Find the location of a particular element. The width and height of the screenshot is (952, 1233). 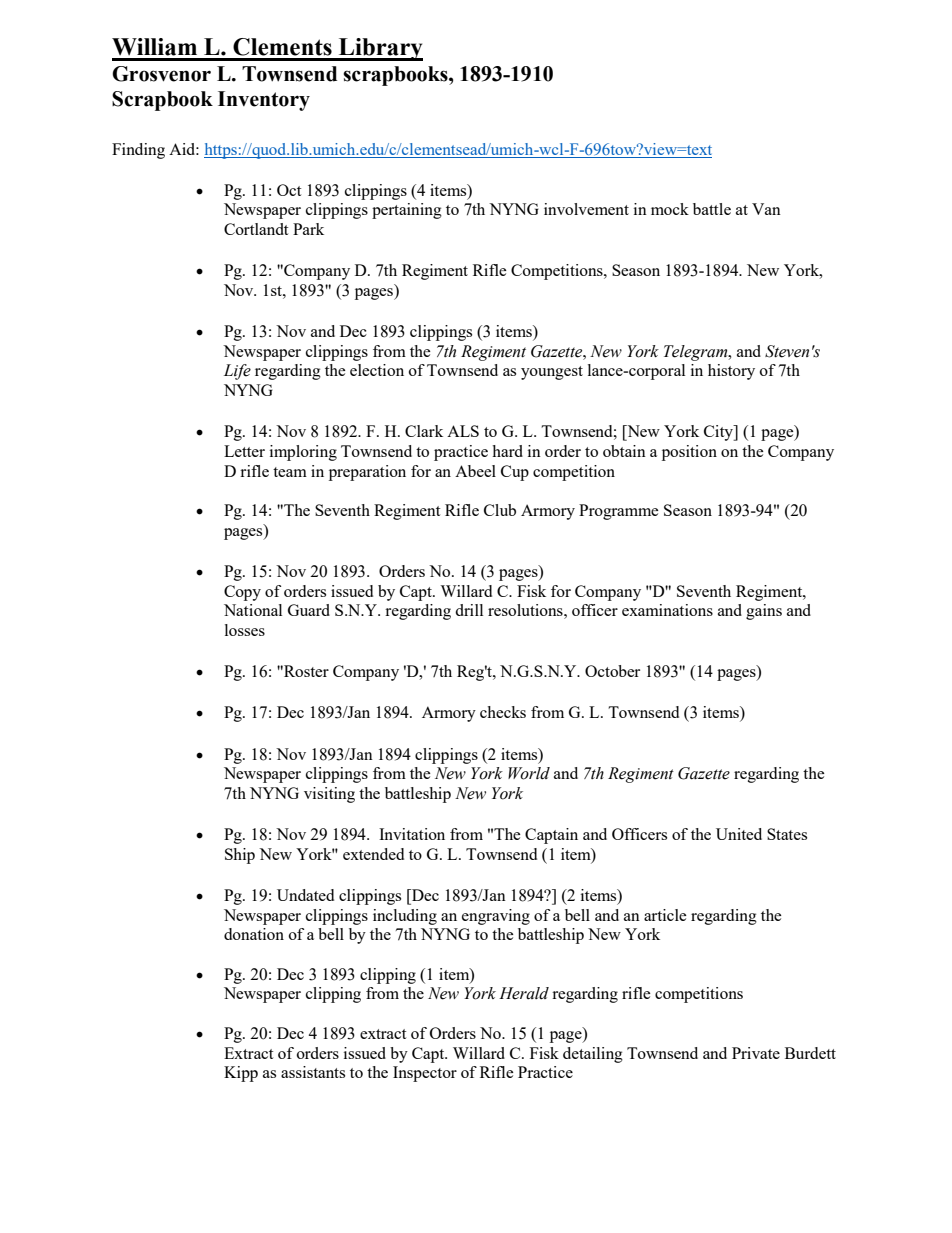

gains is located at coordinates (764, 612).
